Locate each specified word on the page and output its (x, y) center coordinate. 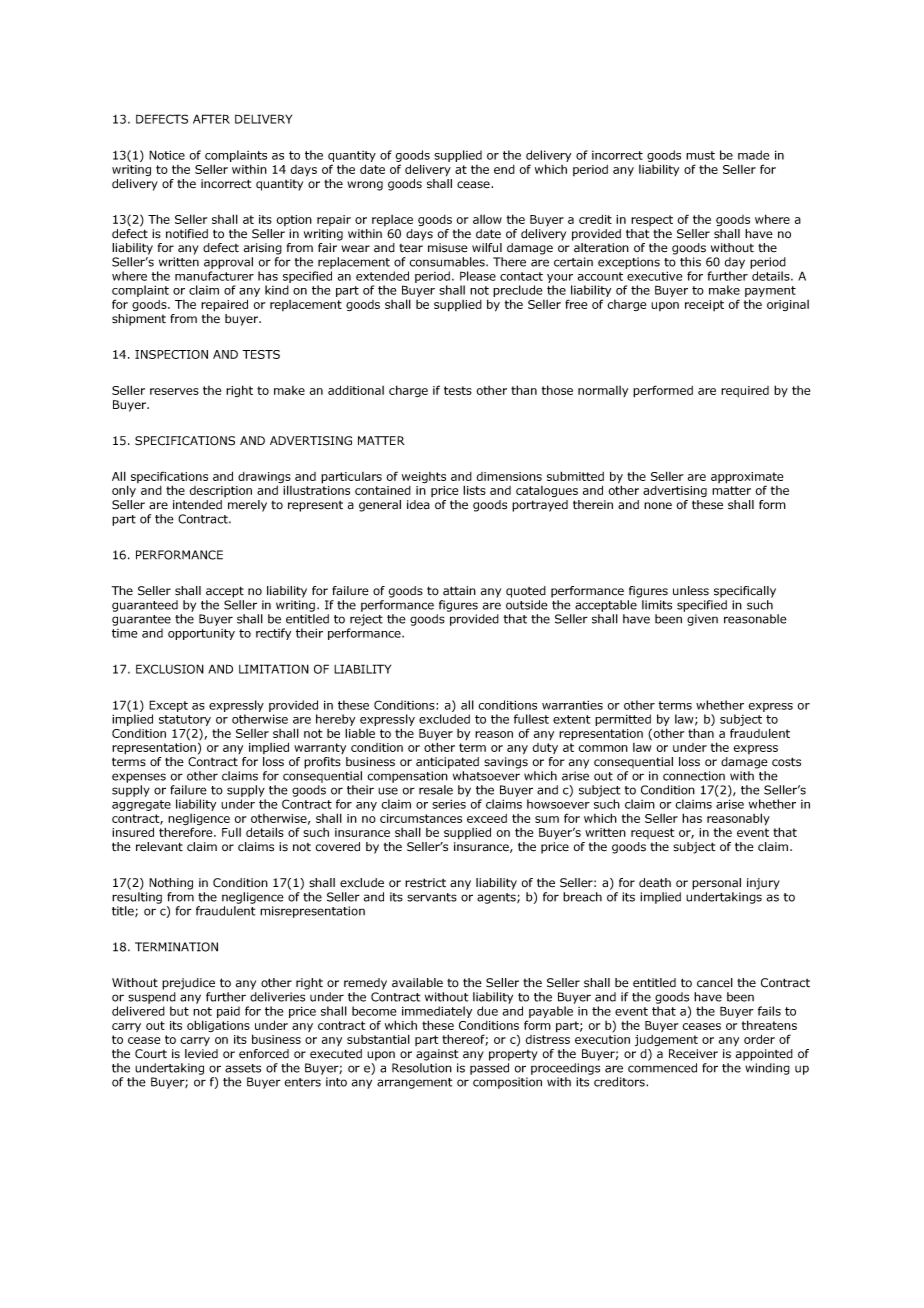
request (652, 833)
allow (487, 219)
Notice (167, 155)
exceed (487, 818)
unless (691, 591)
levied (201, 1054)
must (700, 155)
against (437, 1055)
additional (356, 390)
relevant (159, 847)
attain (459, 591)
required (745, 391)
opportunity (201, 634)
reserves (174, 391)
